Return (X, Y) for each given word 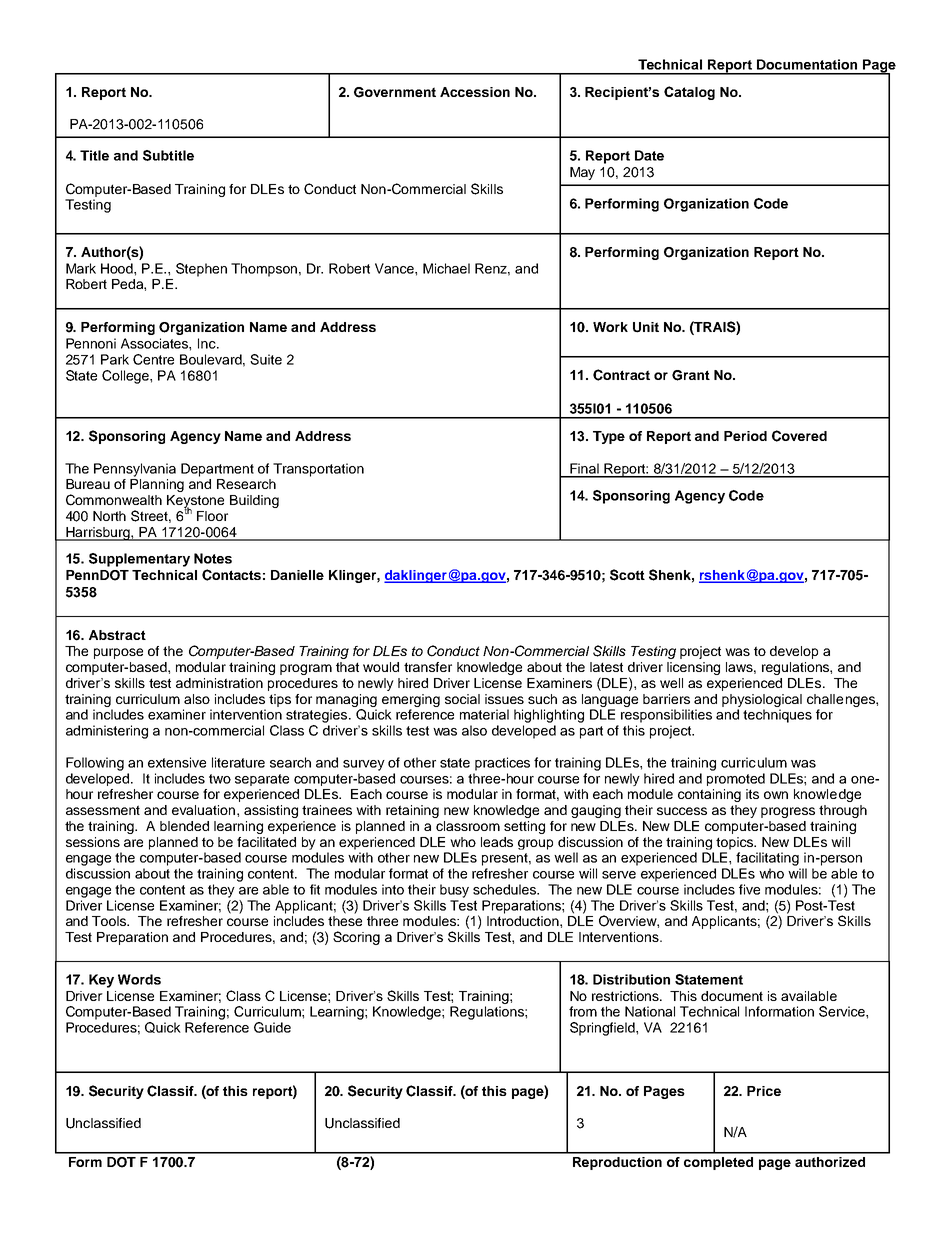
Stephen (201, 270)
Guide (272, 1027)
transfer (428, 667)
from (583, 1011)
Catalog (689, 93)
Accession (475, 92)
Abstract (117, 635)
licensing (693, 668)
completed (718, 1163)
